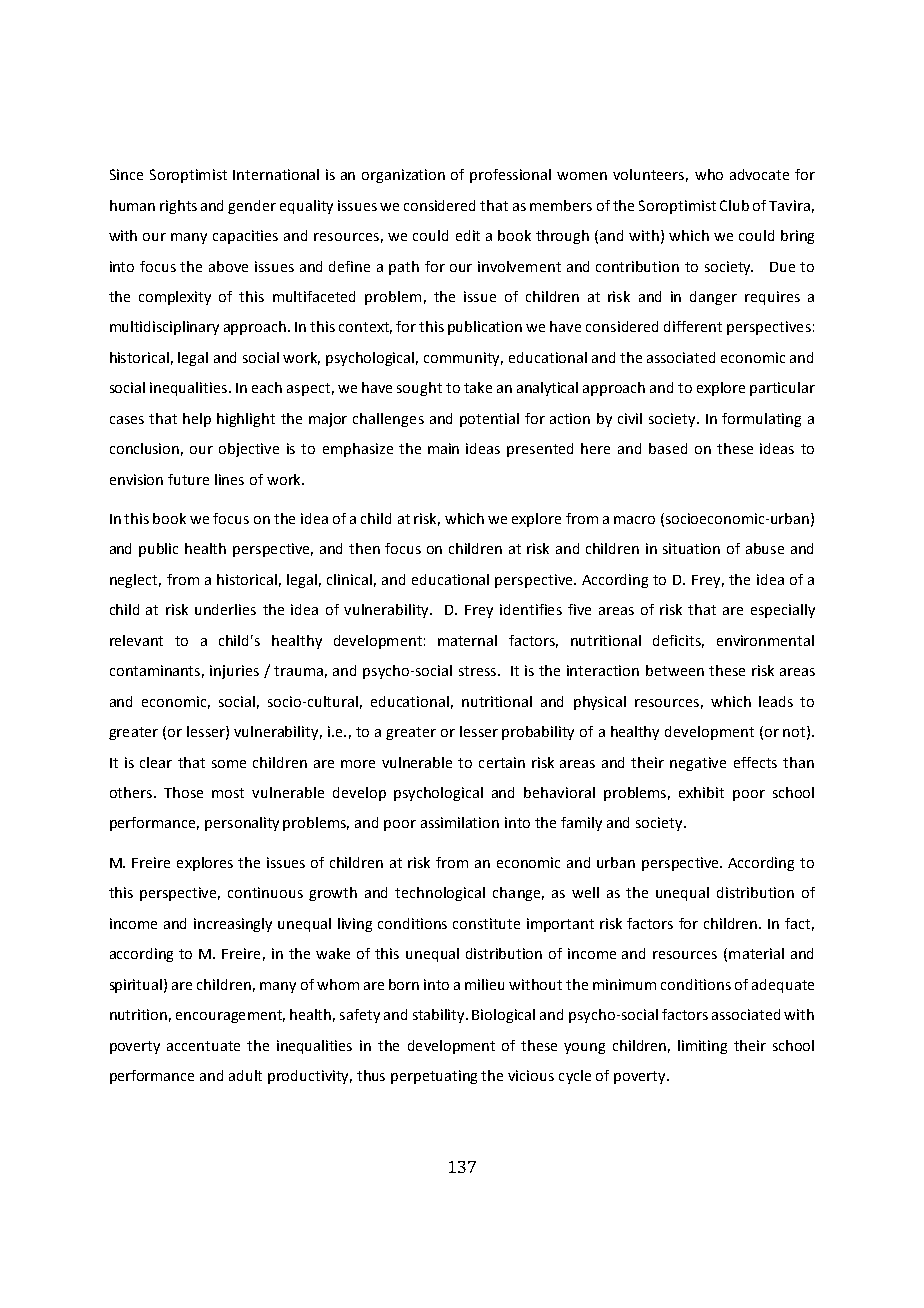 This screenshot has height=1308, width=924. I want to click on some, so click(229, 764).
